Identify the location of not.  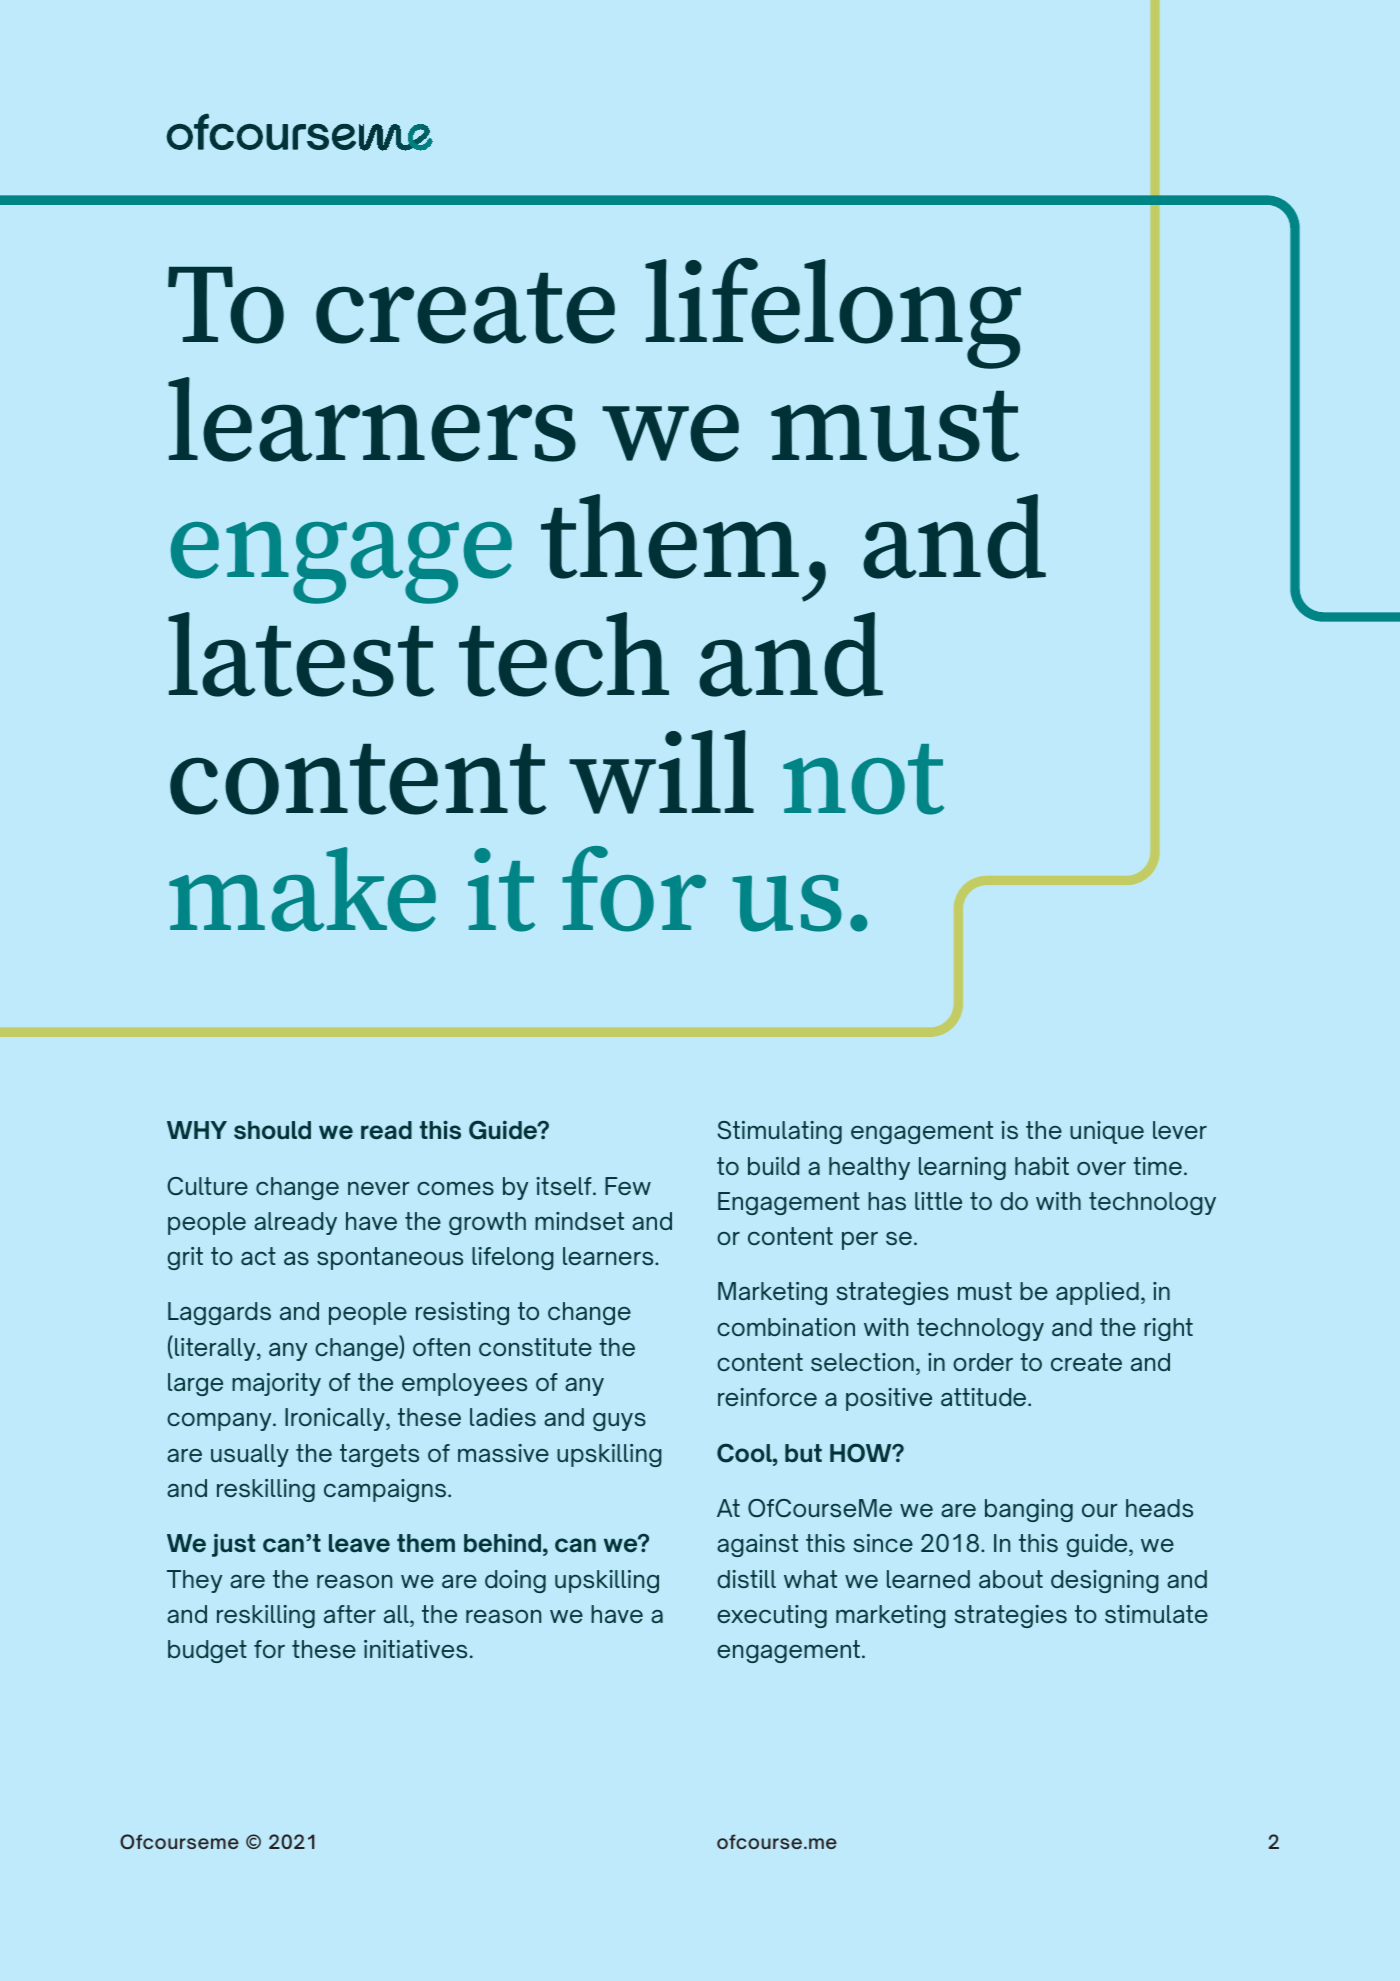
(863, 779).
